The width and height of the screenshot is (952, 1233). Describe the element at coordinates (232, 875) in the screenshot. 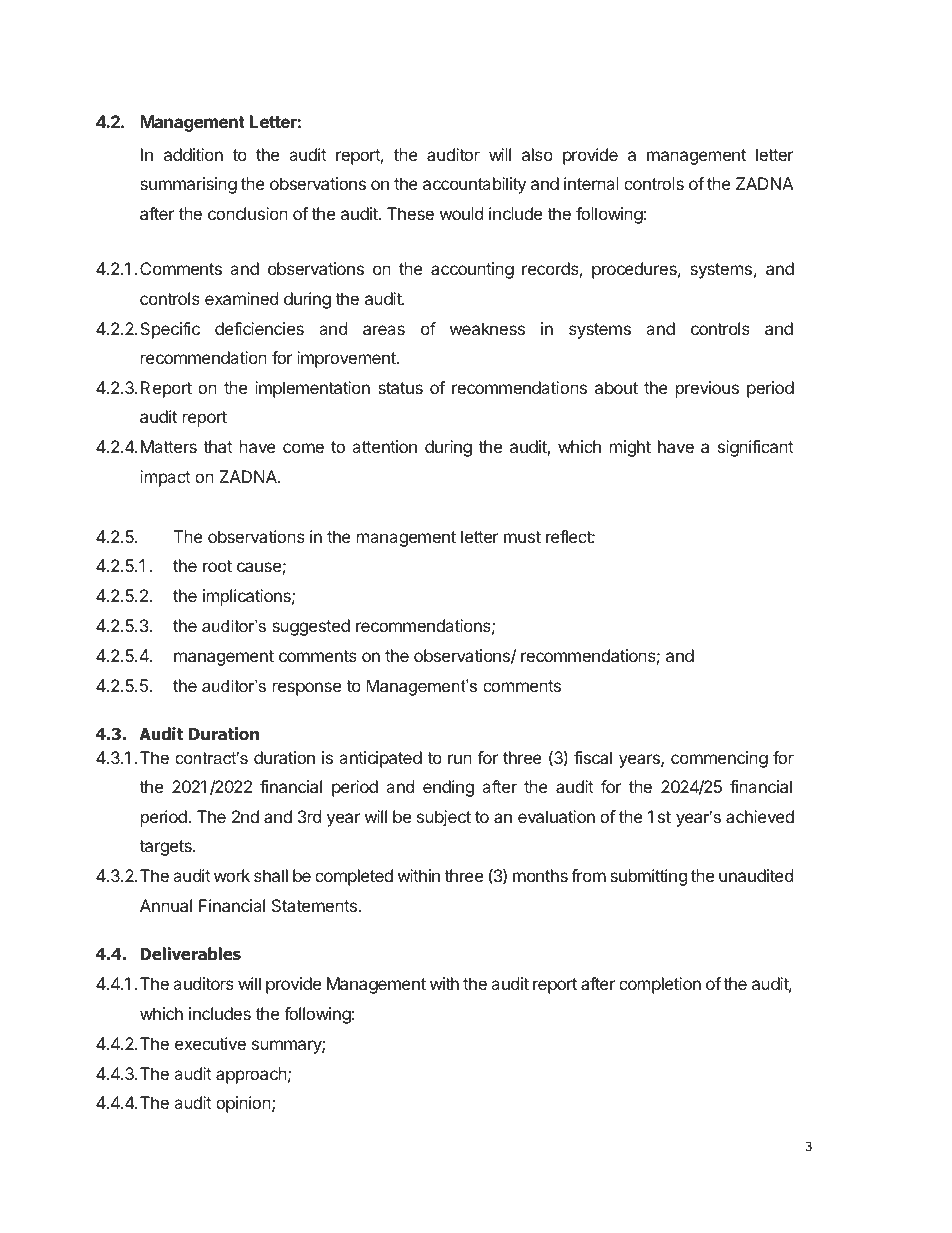

I see `work` at that location.
